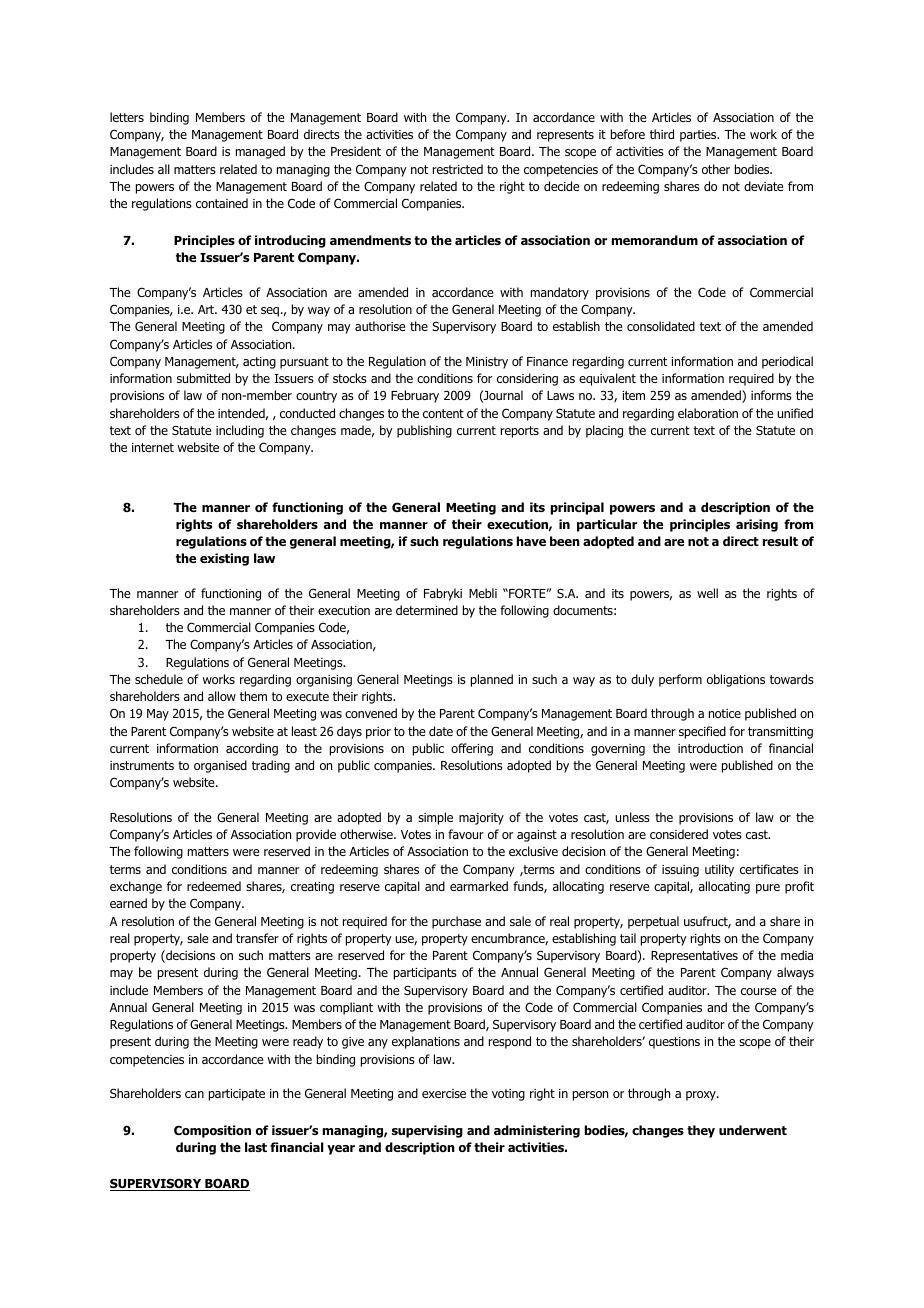 Image resolution: width=924 pixels, height=1308 pixels. I want to click on determined, so click(427, 610).
